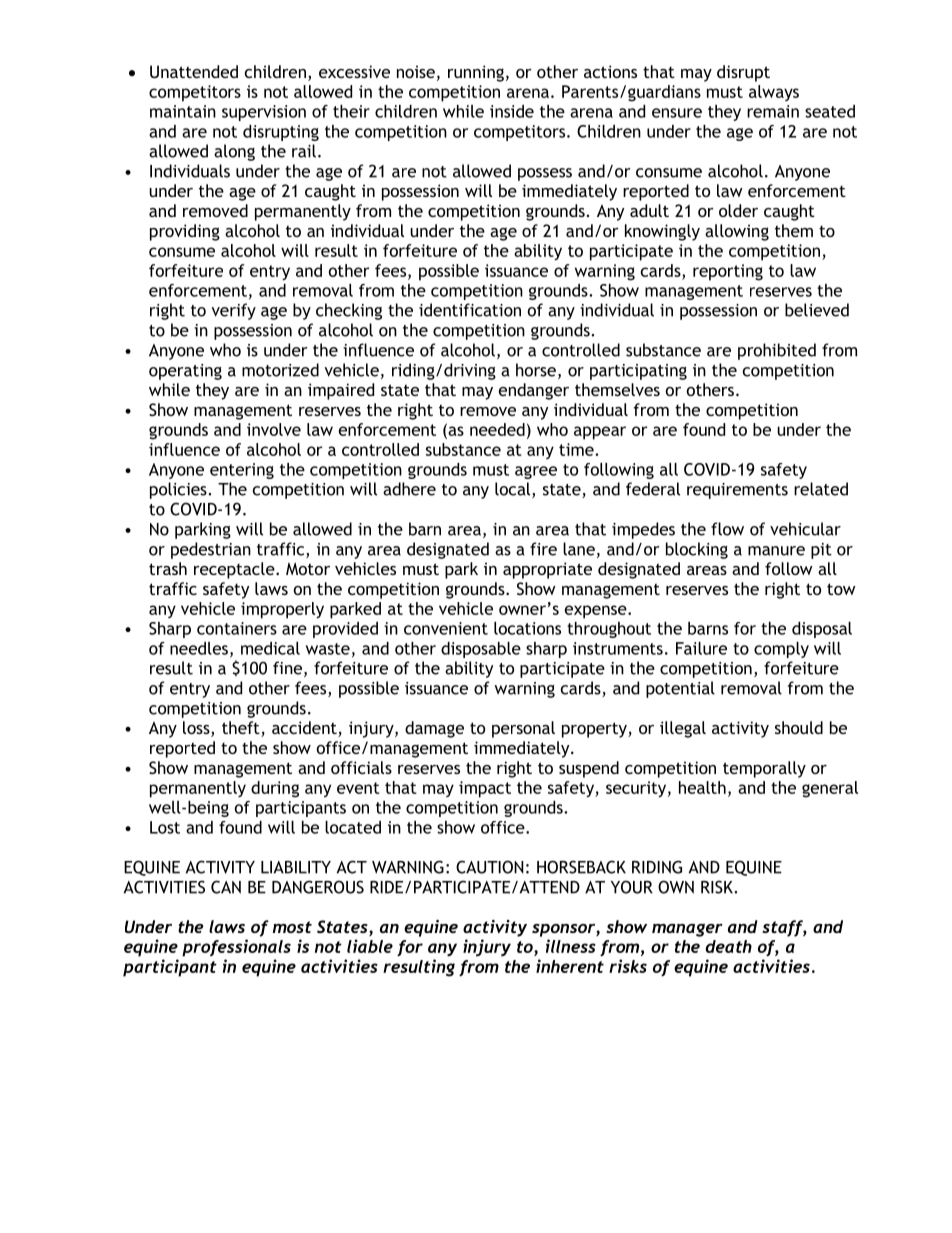 Image resolution: width=952 pixels, height=1233 pixels. What do you see at coordinates (777, 351) in the screenshot?
I see `prohibited` at bounding box center [777, 351].
